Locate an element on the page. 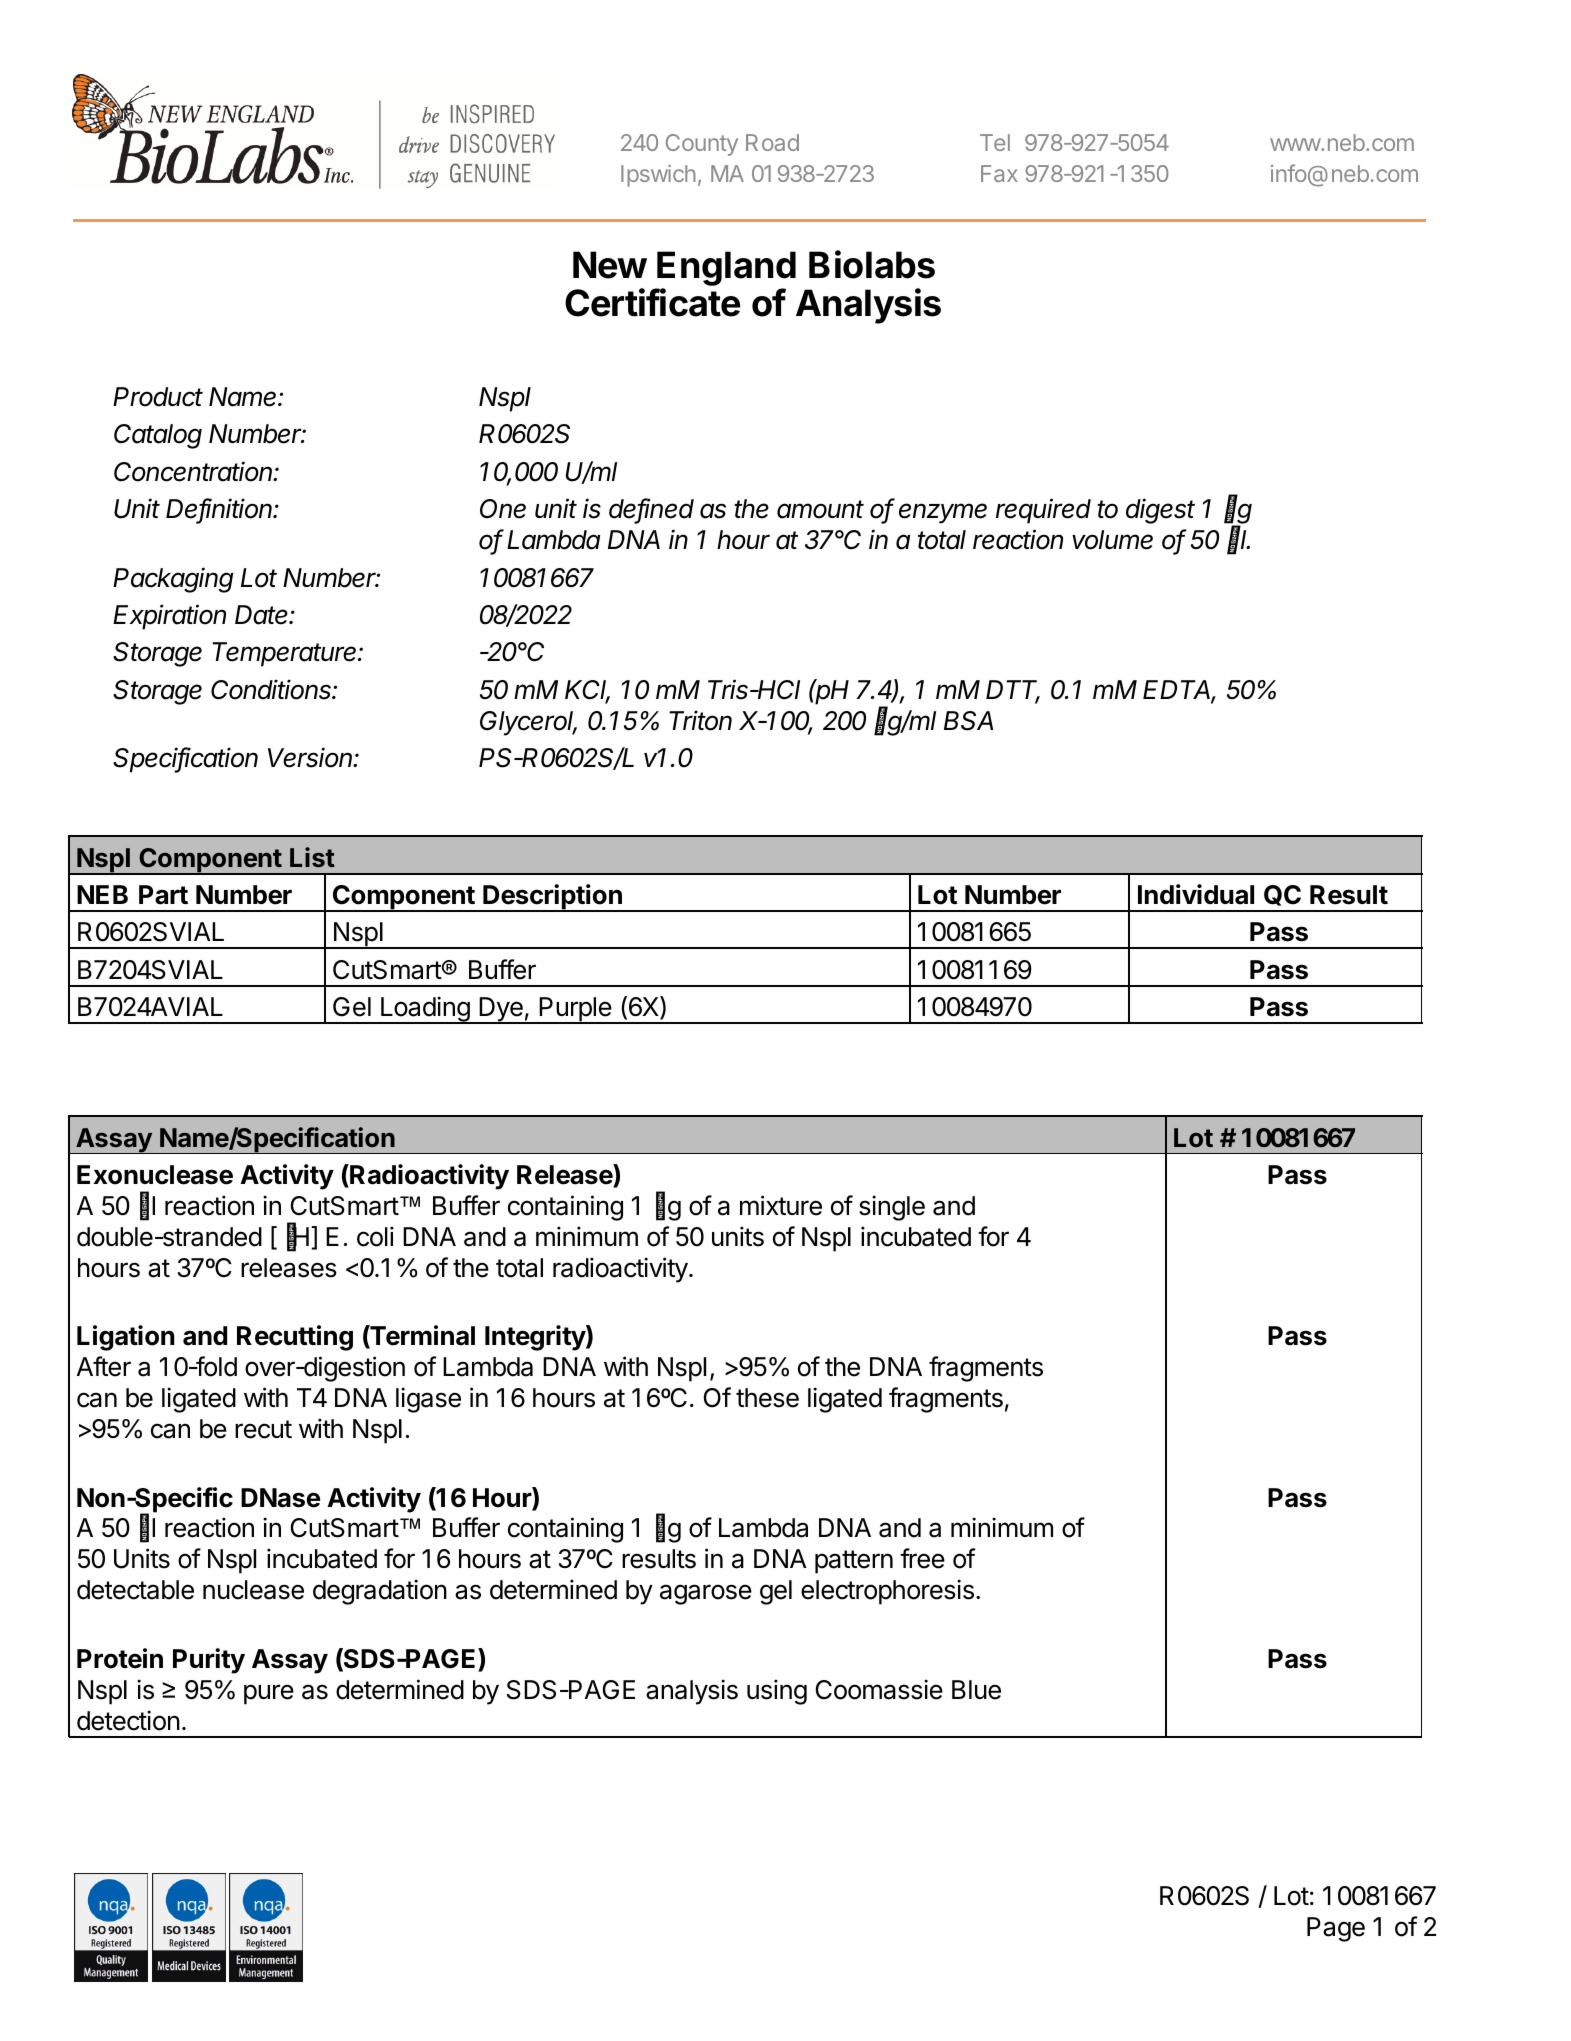 The height and width of the image is (2041, 1571). Purity is located at coordinates (209, 1661).
